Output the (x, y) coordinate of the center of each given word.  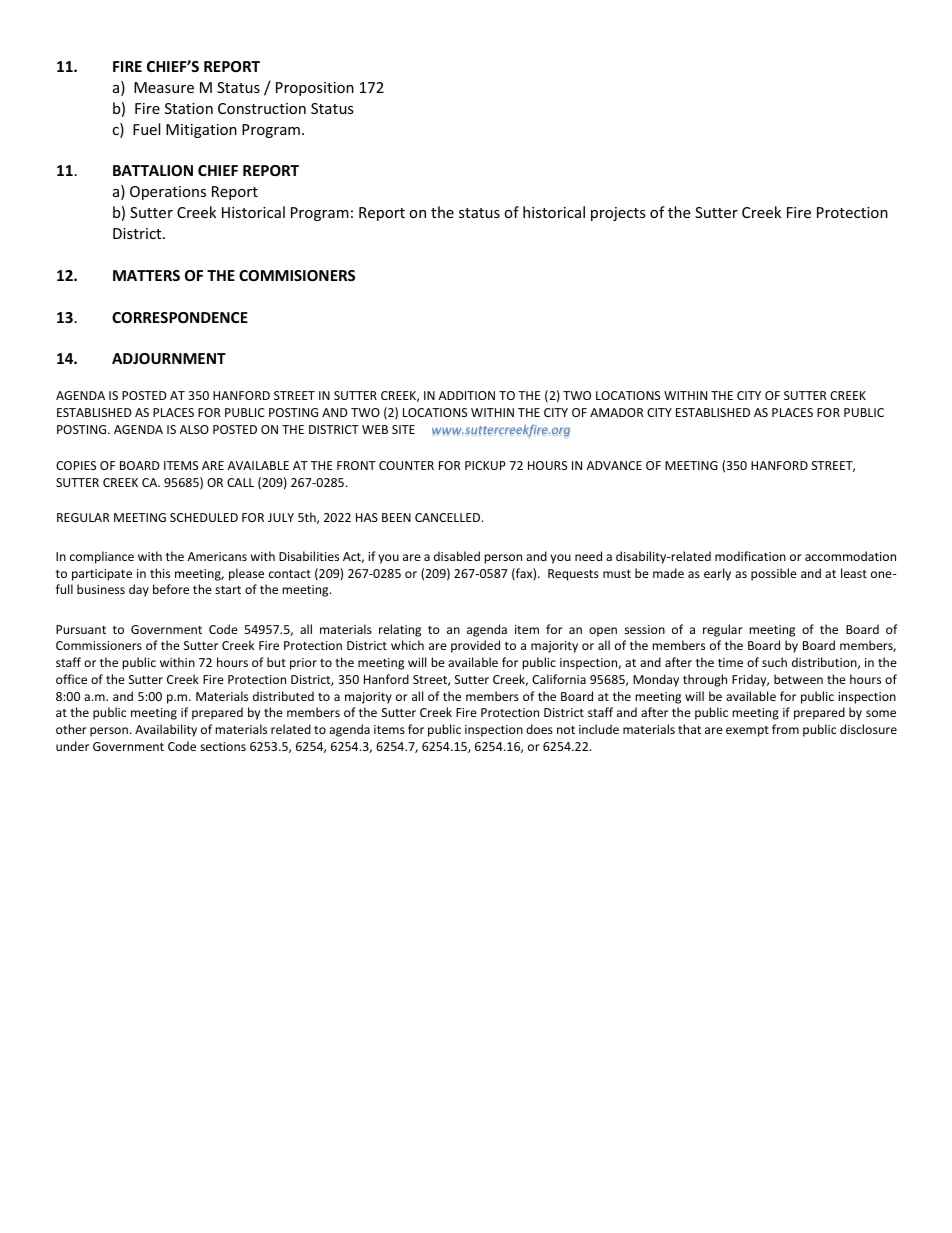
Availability (166, 730)
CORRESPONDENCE (180, 317)
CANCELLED (449, 517)
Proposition (315, 89)
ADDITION (467, 395)
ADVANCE (614, 465)
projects (618, 214)
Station (189, 108)
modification (750, 556)
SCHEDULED (204, 517)
